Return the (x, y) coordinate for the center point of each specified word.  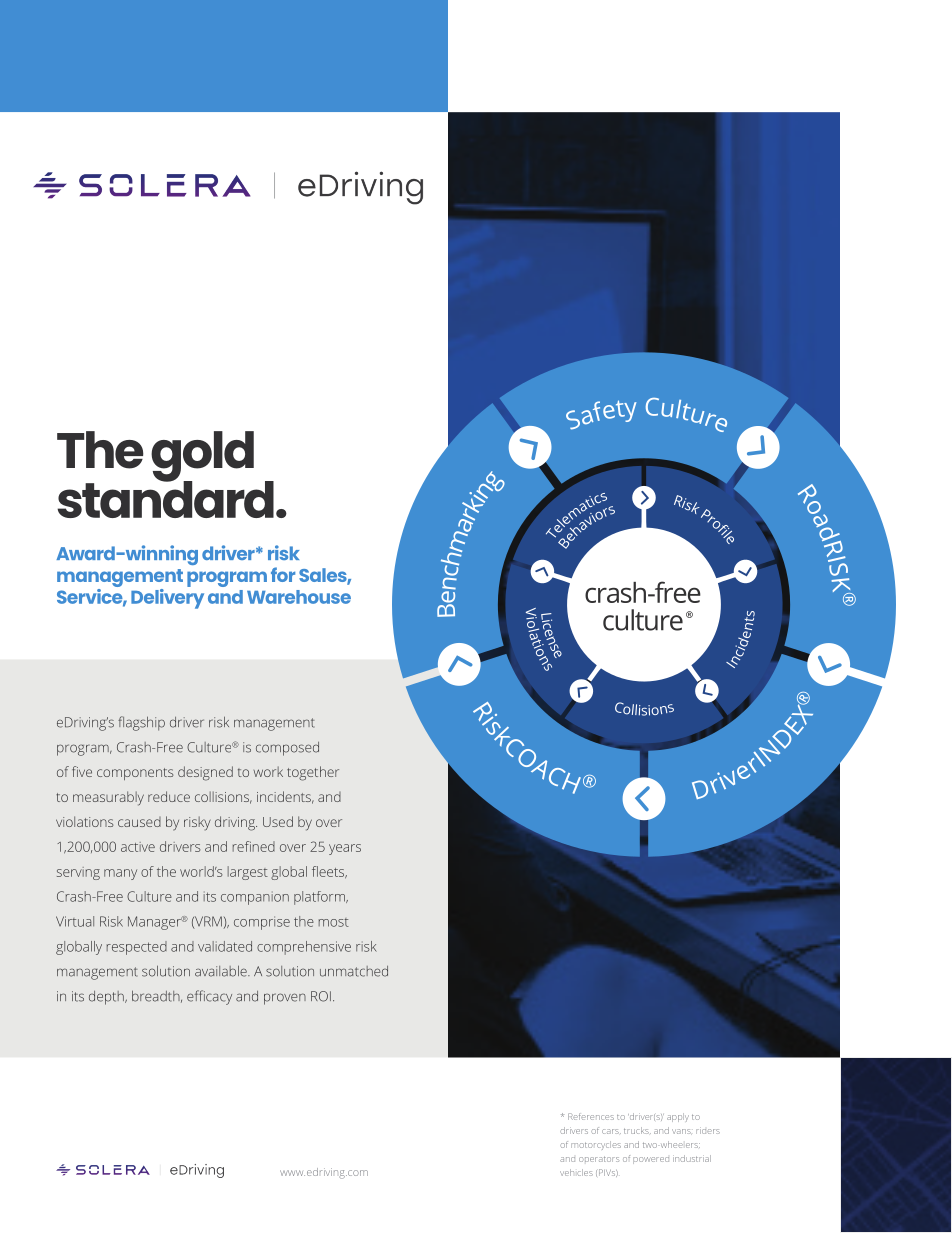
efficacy (209, 997)
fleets (329, 872)
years (345, 849)
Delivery (167, 597)
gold (202, 457)
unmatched (354, 971)
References (591, 1116)
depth (107, 998)
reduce (169, 796)
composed (287, 749)
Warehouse (299, 597)
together (313, 773)
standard (165, 498)
